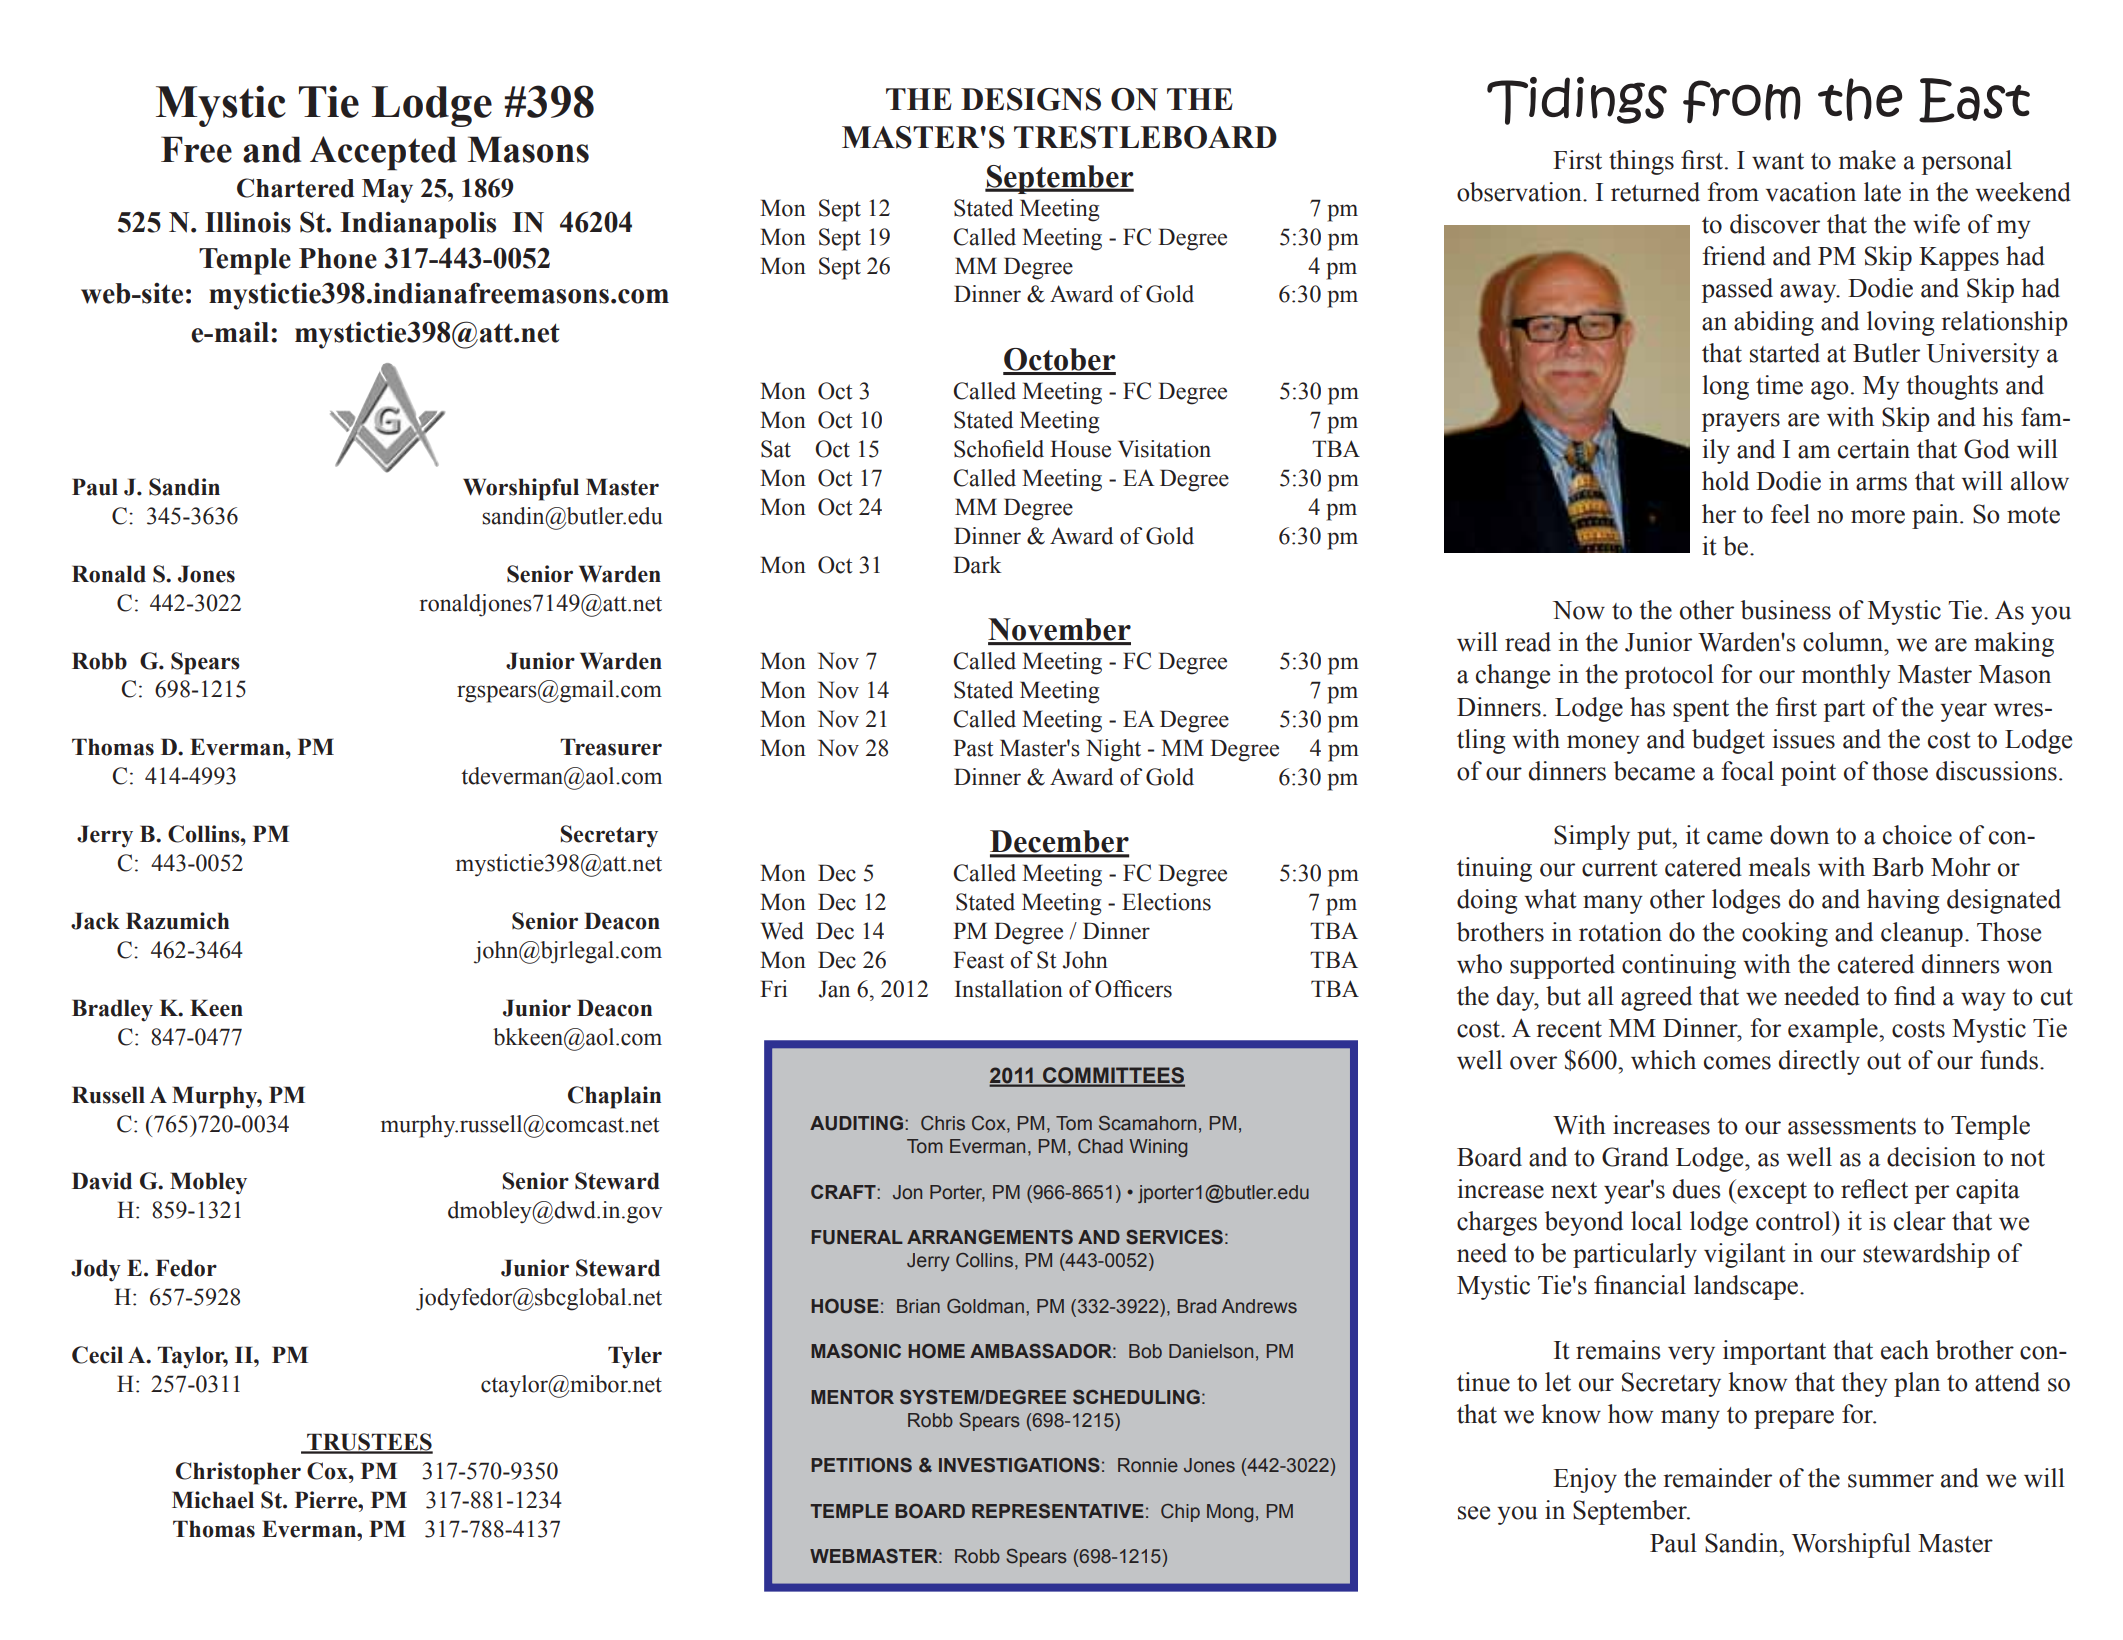 The image size is (2123, 1640). What do you see at coordinates (1867, 160) in the image?
I see `make` at bounding box center [1867, 160].
